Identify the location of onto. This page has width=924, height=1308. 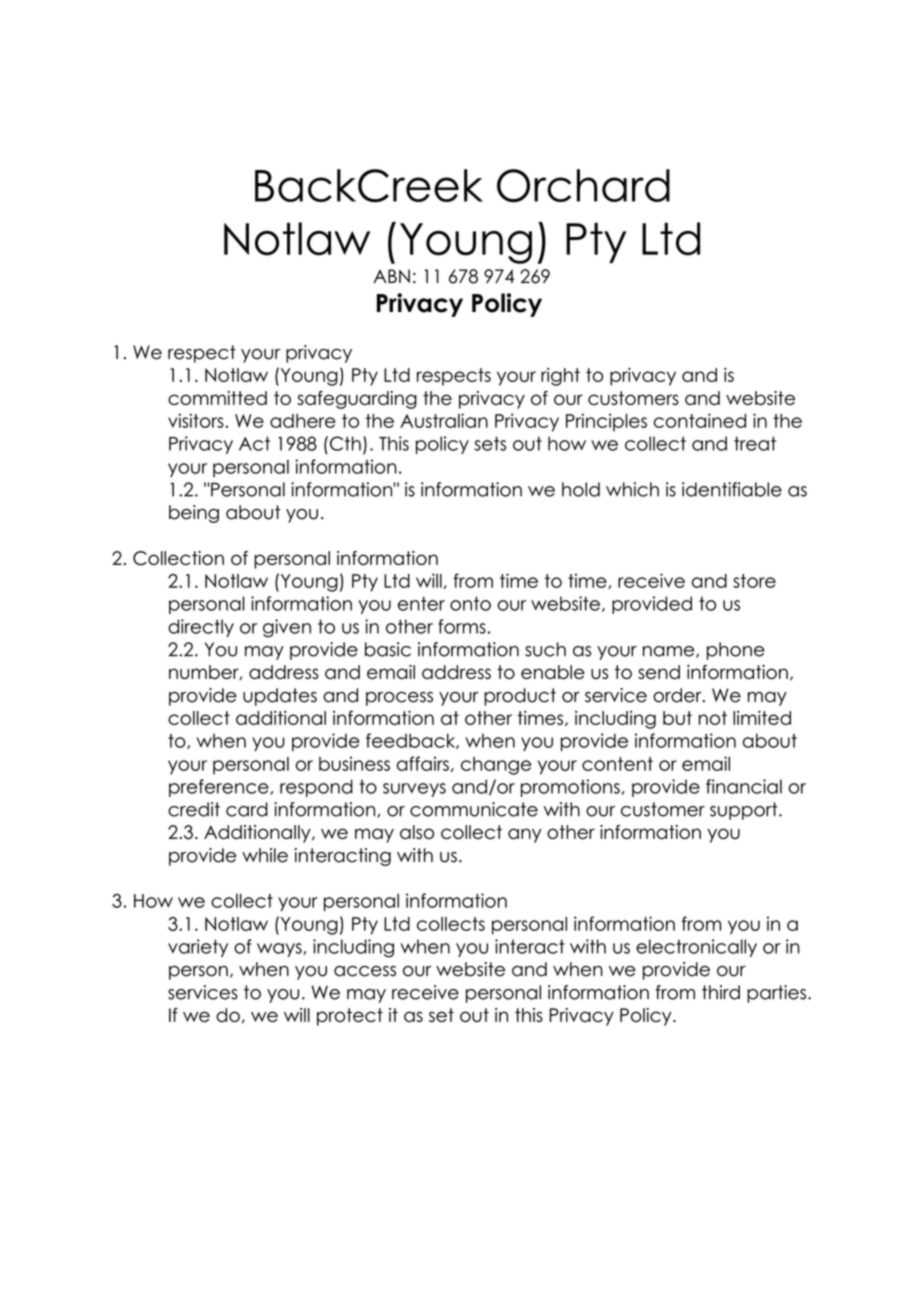
(470, 603).
